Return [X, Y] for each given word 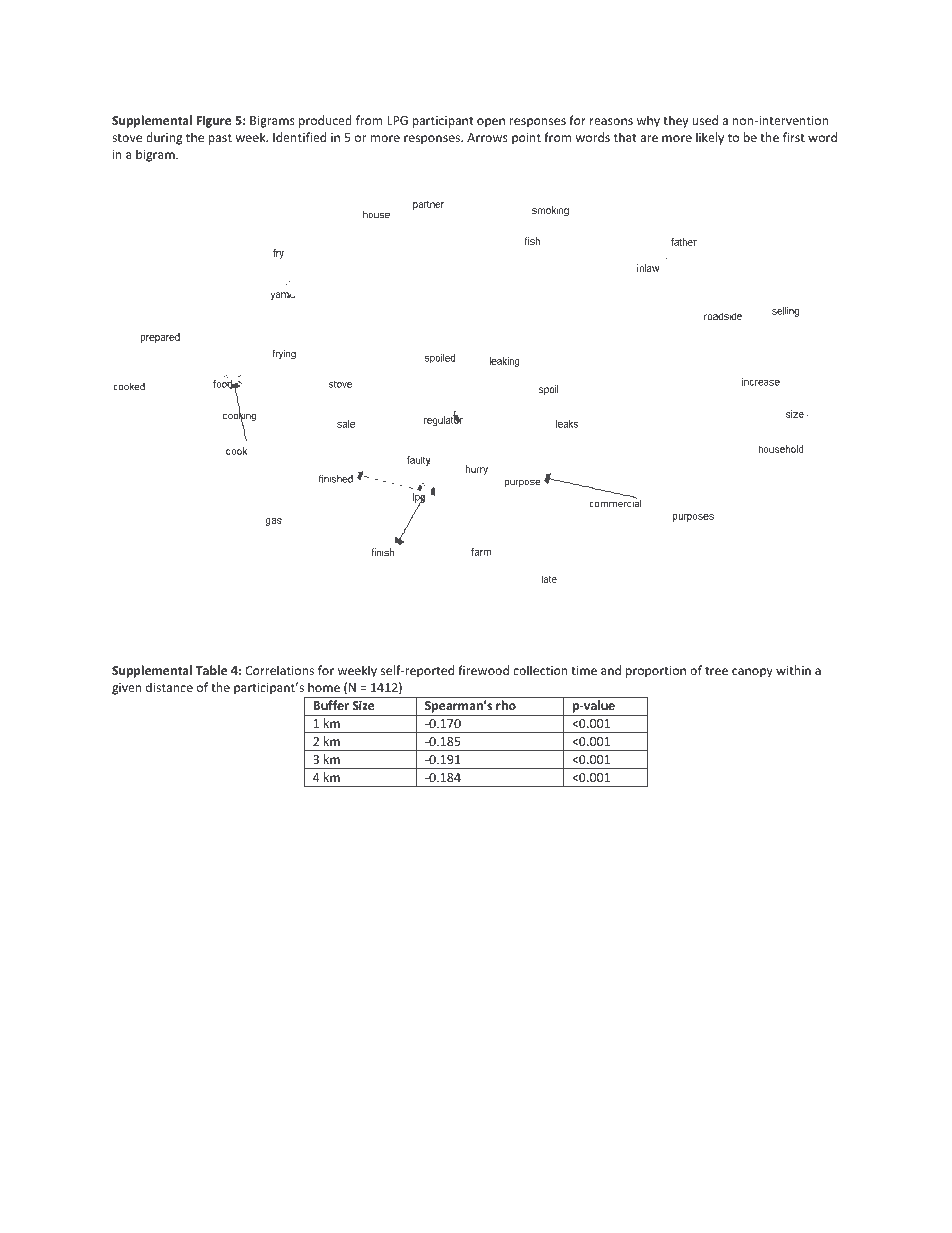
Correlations [279, 670]
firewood [483, 670]
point [526, 139]
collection [540, 670]
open [491, 123]
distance [169, 687]
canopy [752, 673]
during [164, 138]
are [649, 138]
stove [127, 138]
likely [710, 138]
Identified [299, 137]
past [220, 139]
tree [716, 671]
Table [211, 670]
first [794, 137]
